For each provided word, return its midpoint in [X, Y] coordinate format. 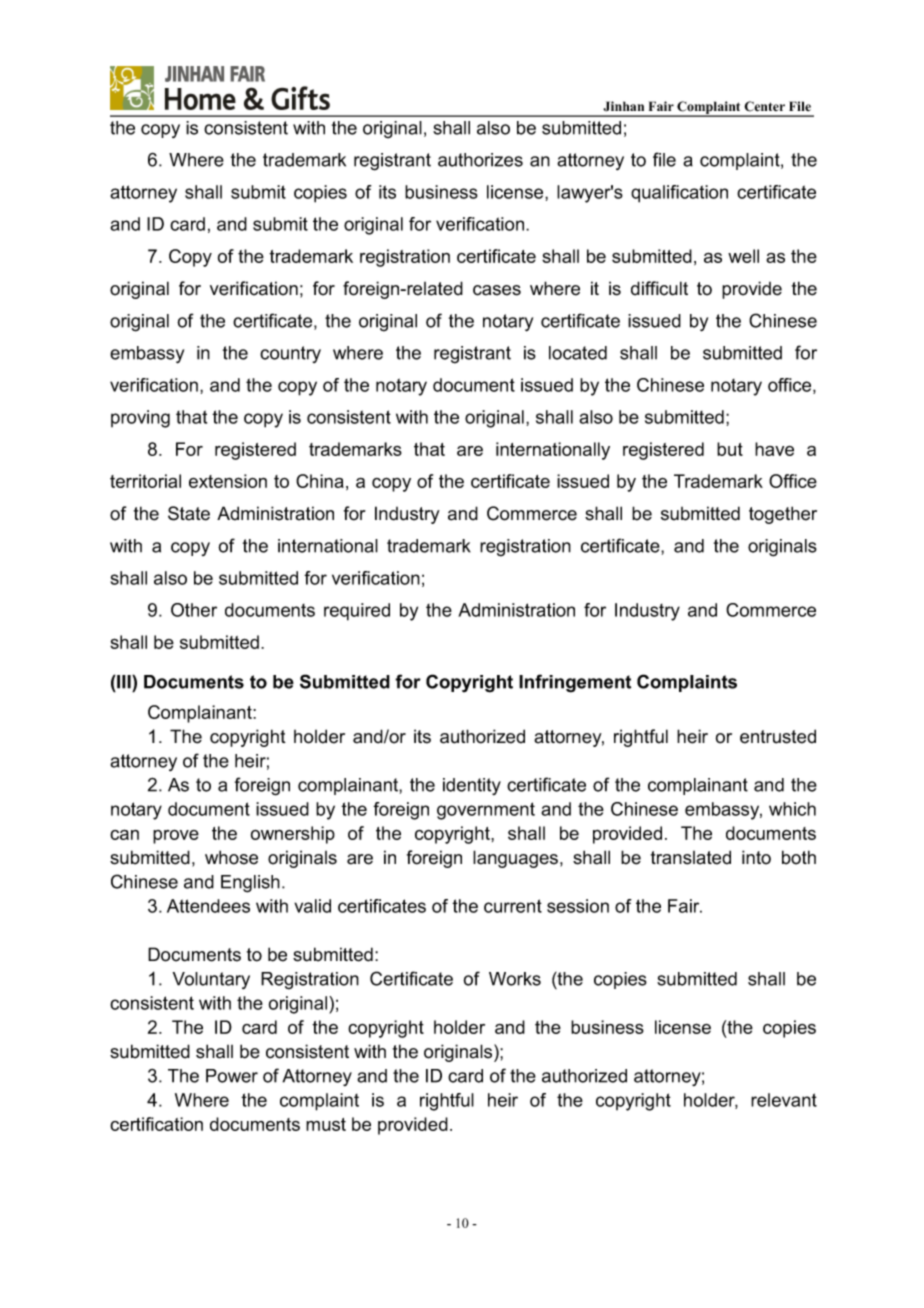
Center [764, 106]
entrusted [778, 736]
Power [232, 1076]
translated [691, 857]
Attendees [208, 906]
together [783, 515]
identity [472, 786]
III [124, 682]
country [290, 354]
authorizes [480, 160]
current [513, 906]
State [189, 513]
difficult [659, 288]
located [578, 353]
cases [497, 290]
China [320, 481]
